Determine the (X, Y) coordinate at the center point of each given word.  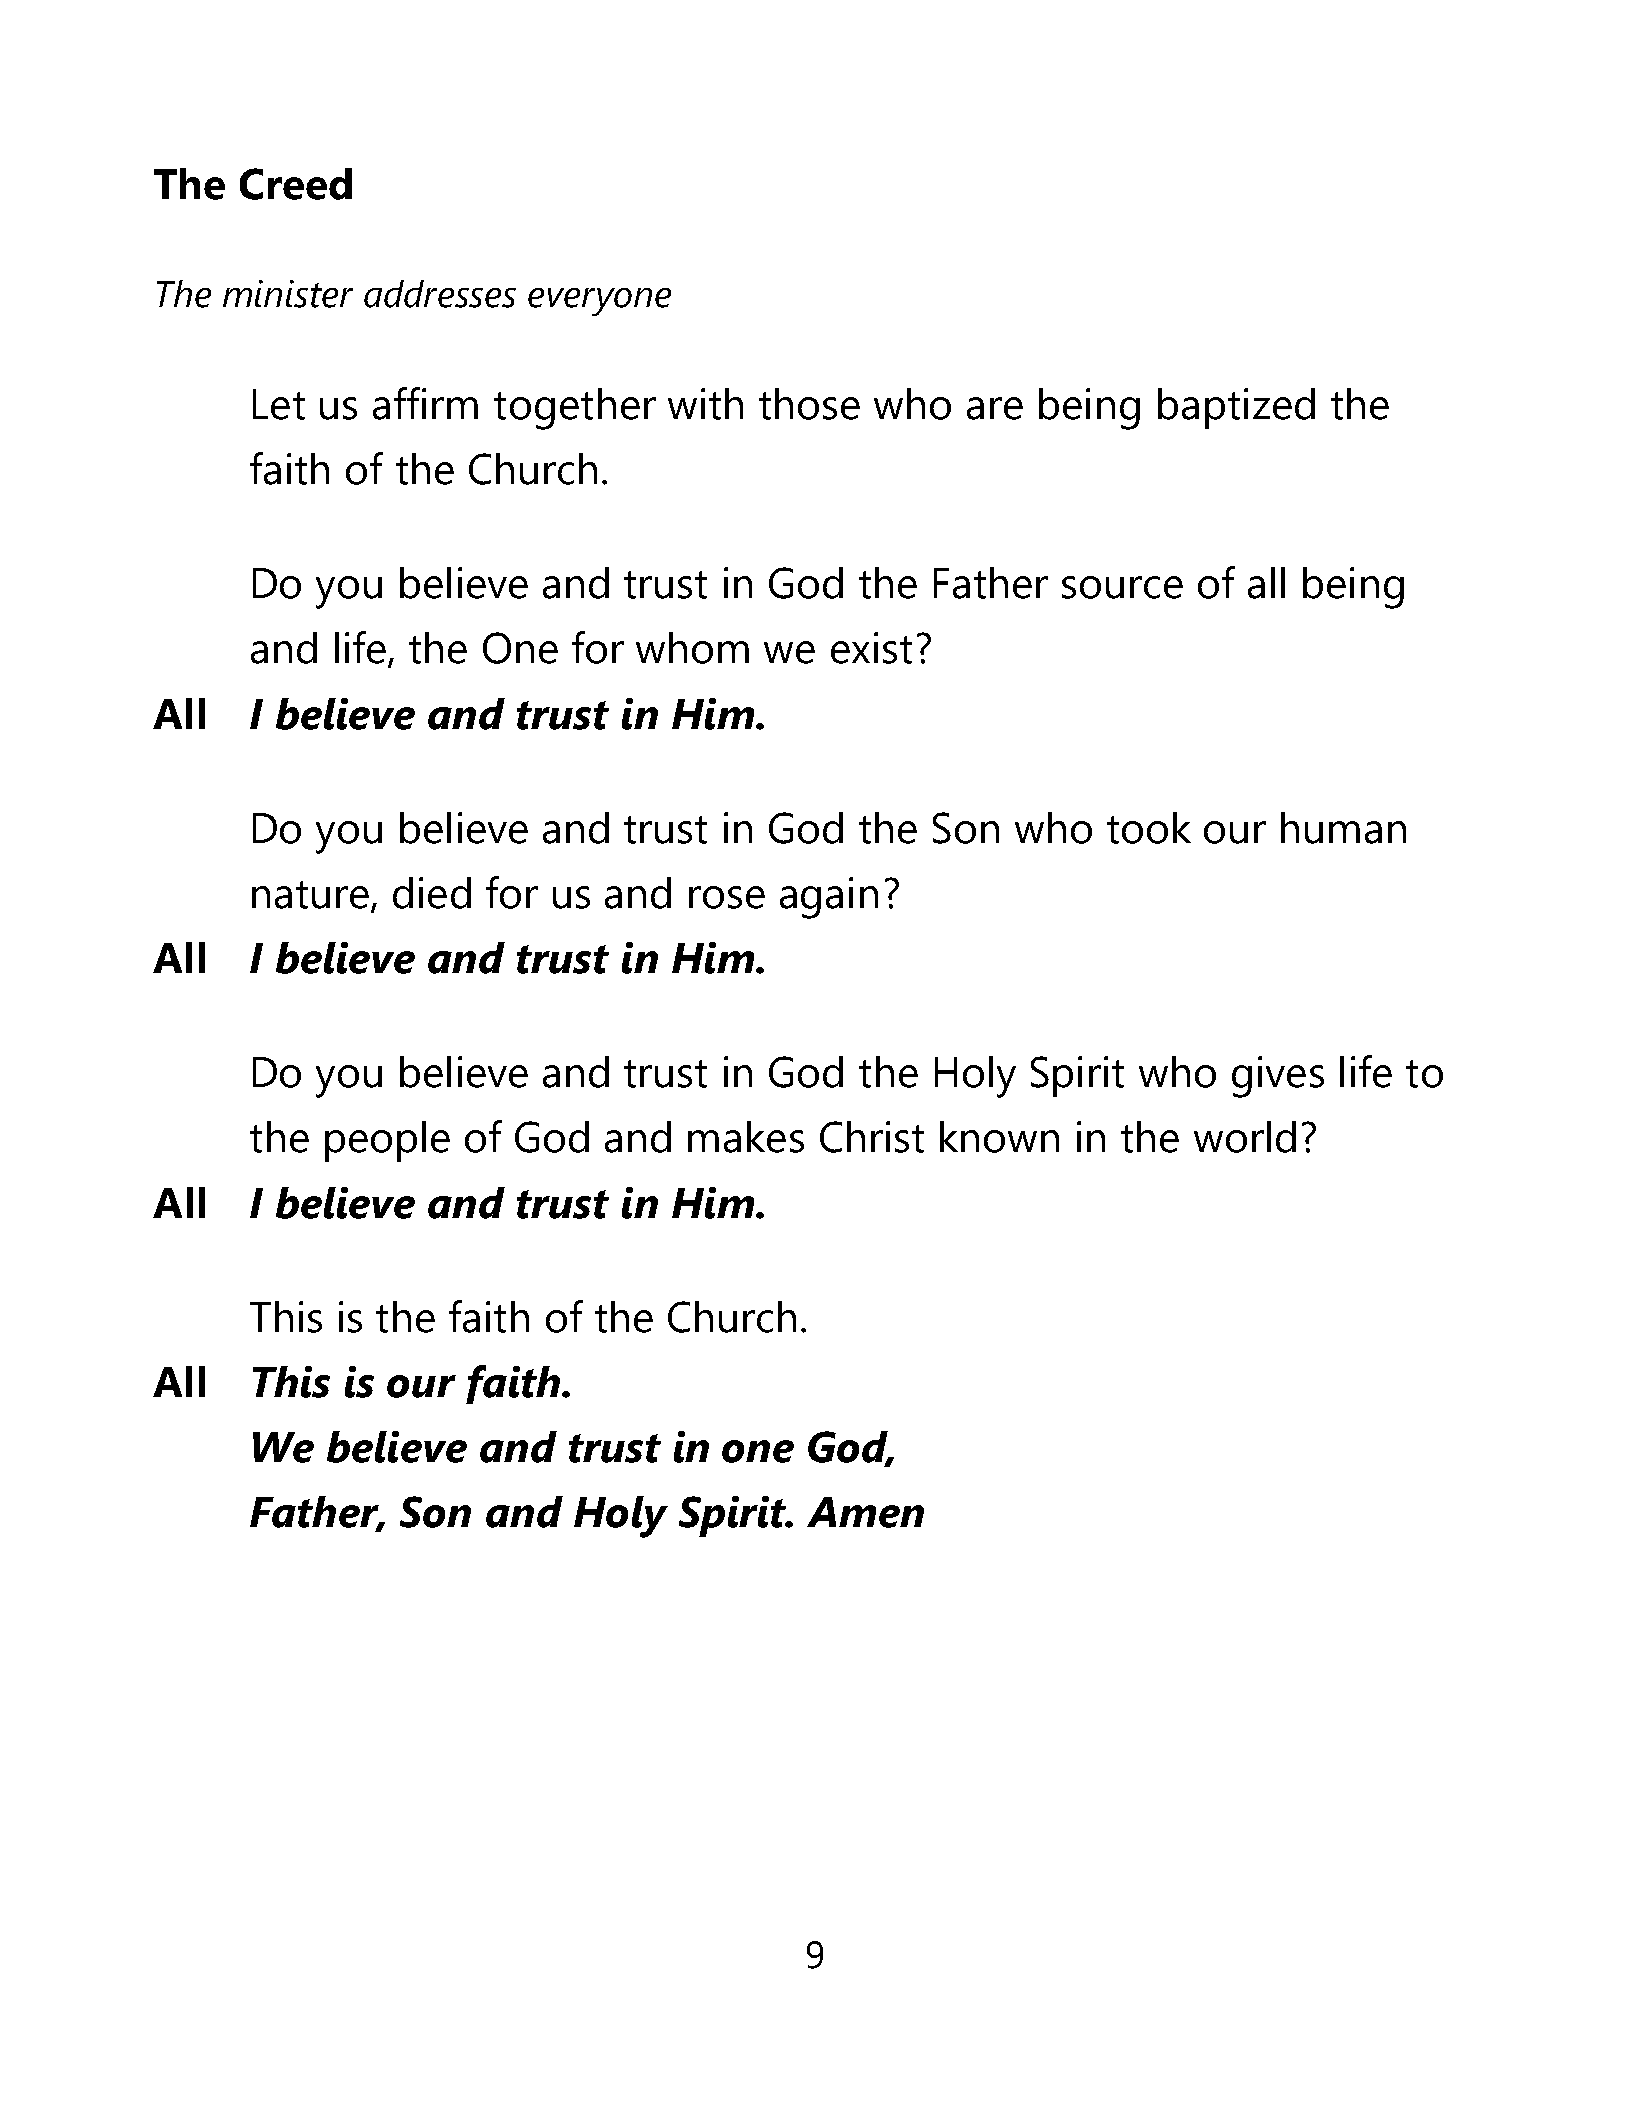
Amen (865, 1512)
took (1149, 828)
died (432, 893)
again (829, 898)
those (809, 404)
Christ (872, 1137)
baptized (1236, 408)
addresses (440, 294)
